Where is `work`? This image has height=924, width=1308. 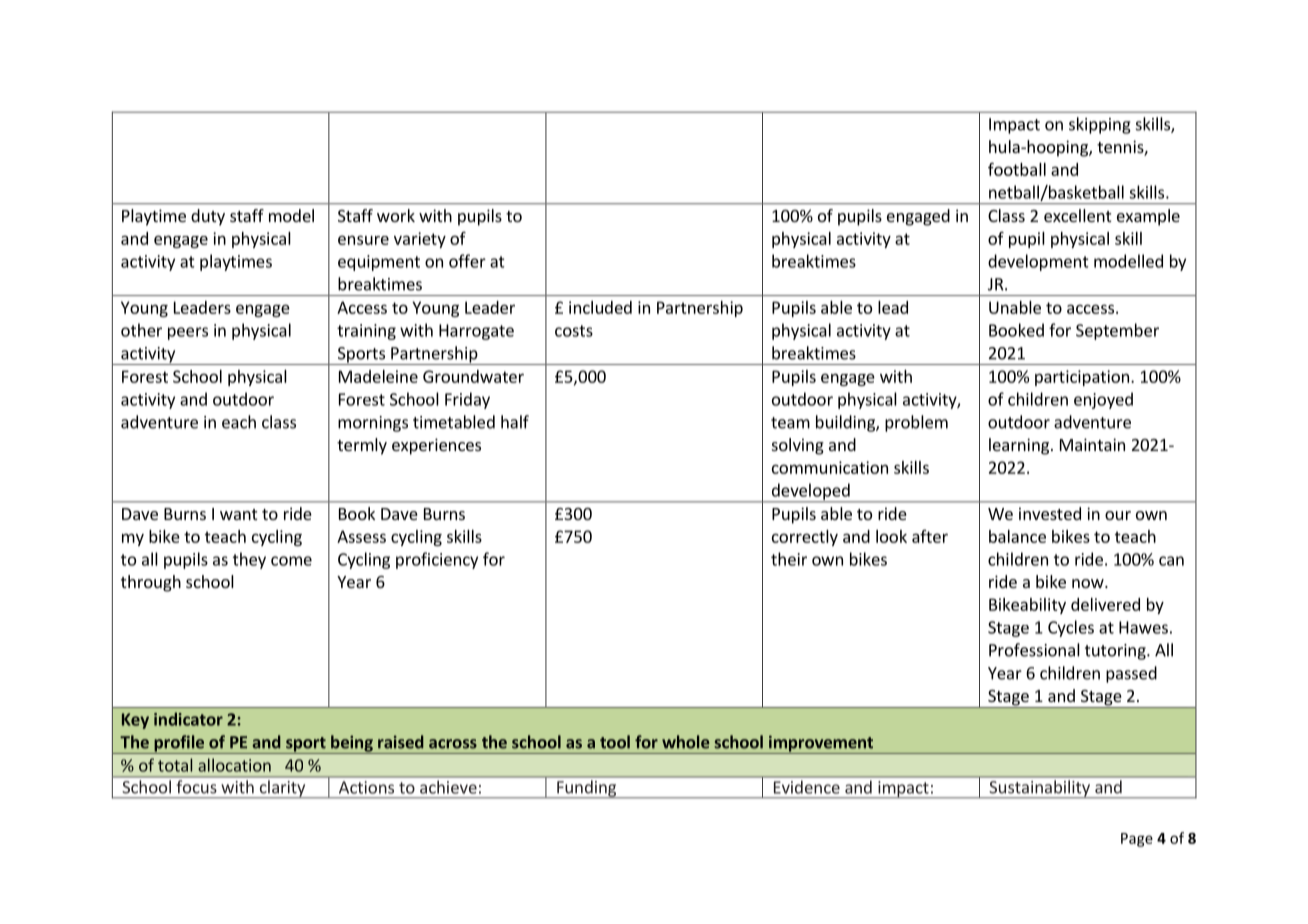
work is located at coordinates (396, 215).
